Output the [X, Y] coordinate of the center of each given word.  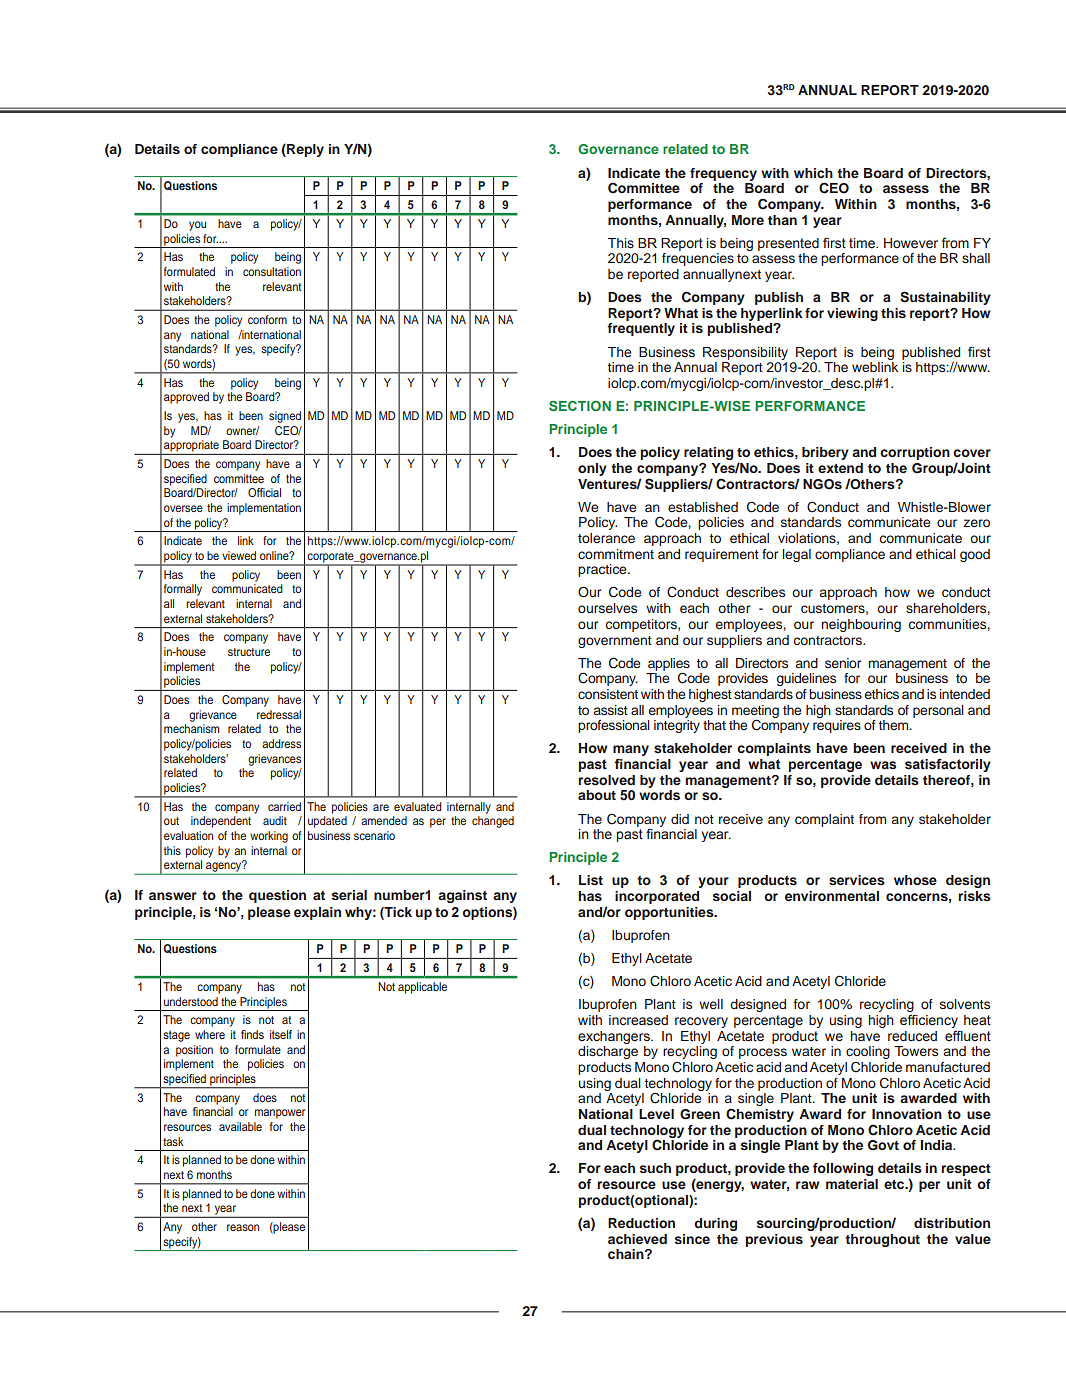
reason [243, 1227]
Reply [304, 150]
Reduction [641, 1223]
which [813, 173]
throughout [882, 1240]
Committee [644, 188]
